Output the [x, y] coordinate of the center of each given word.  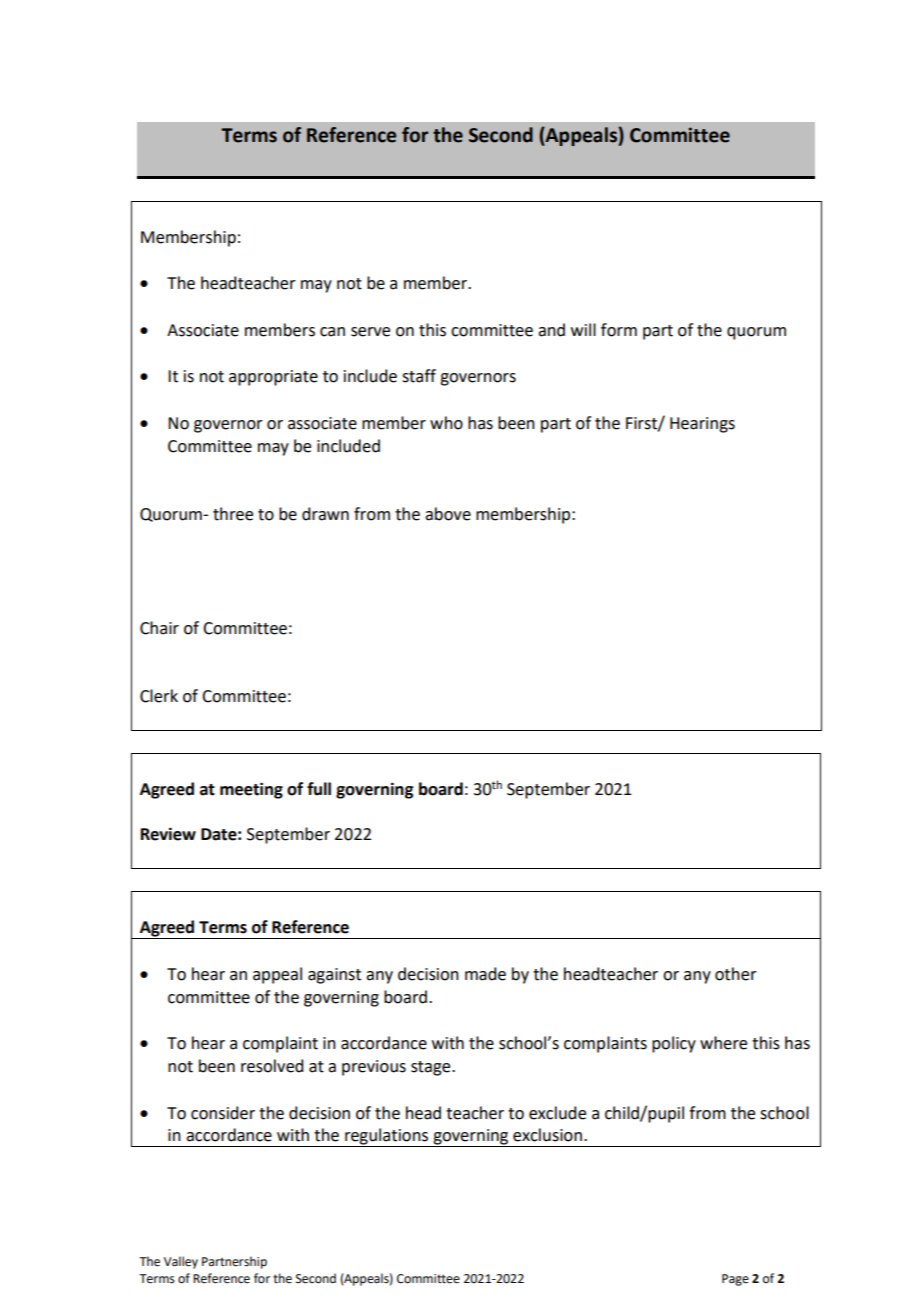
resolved [272, 1066]
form [619, 330]
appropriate [273, 378]
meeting [251, 790]
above [448, 514]
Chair [159, 628]
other [736, 974]
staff [419, 376]
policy [674, 1044]
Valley [181, 1262]
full [319, 789]
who [446, 423]
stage [432, 1068]
